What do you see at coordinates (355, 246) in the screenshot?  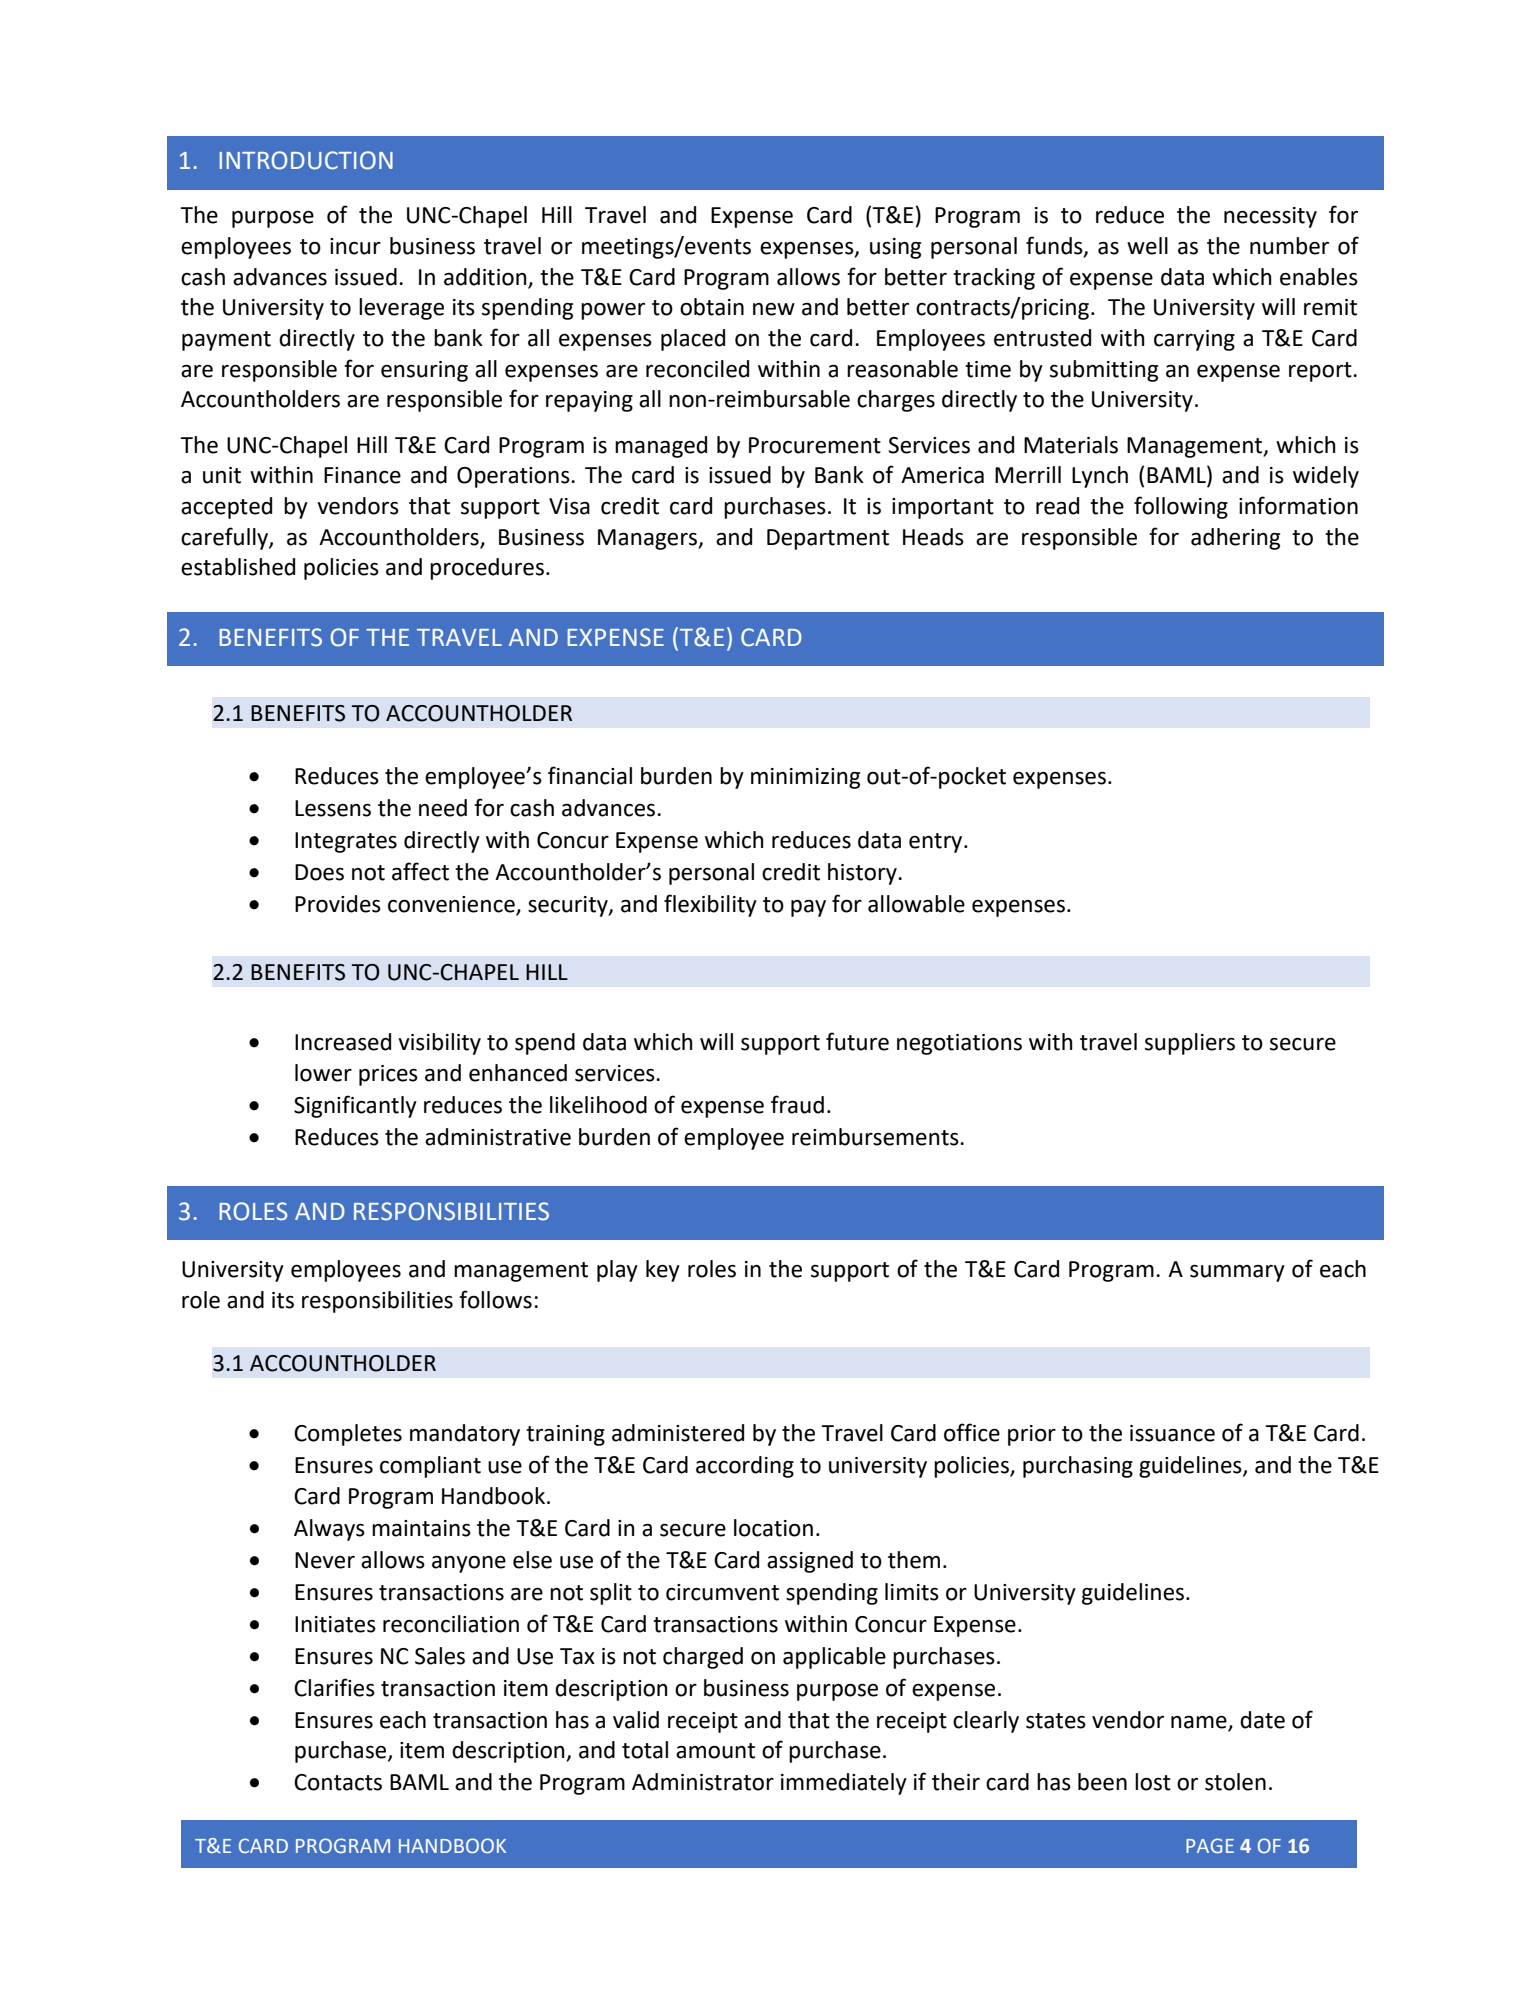 I see `incur` at bounding box center [355, 246].
